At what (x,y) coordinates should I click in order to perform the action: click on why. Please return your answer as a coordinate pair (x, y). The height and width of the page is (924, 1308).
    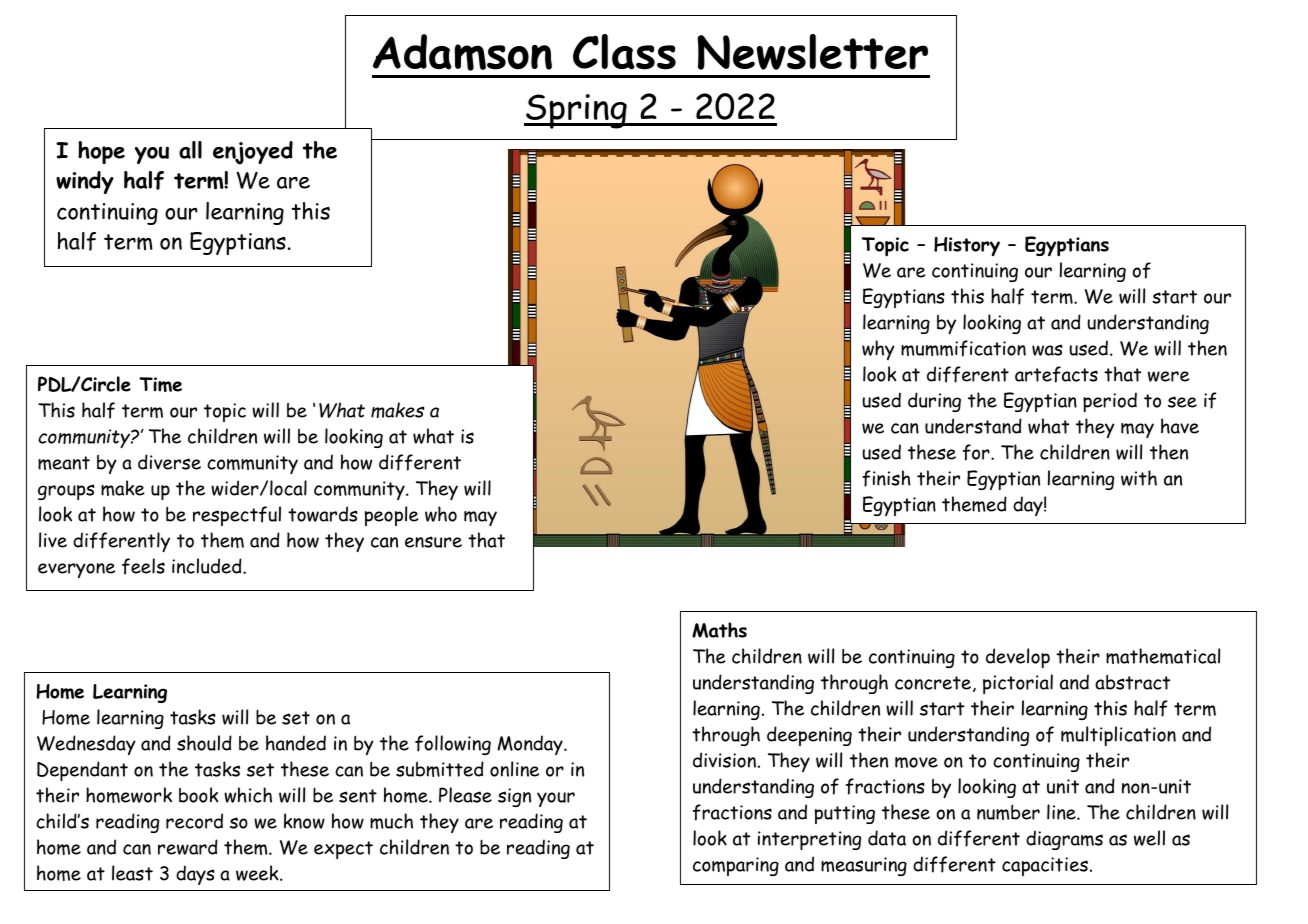
    Looking at the image, I should click on (878, 350).
